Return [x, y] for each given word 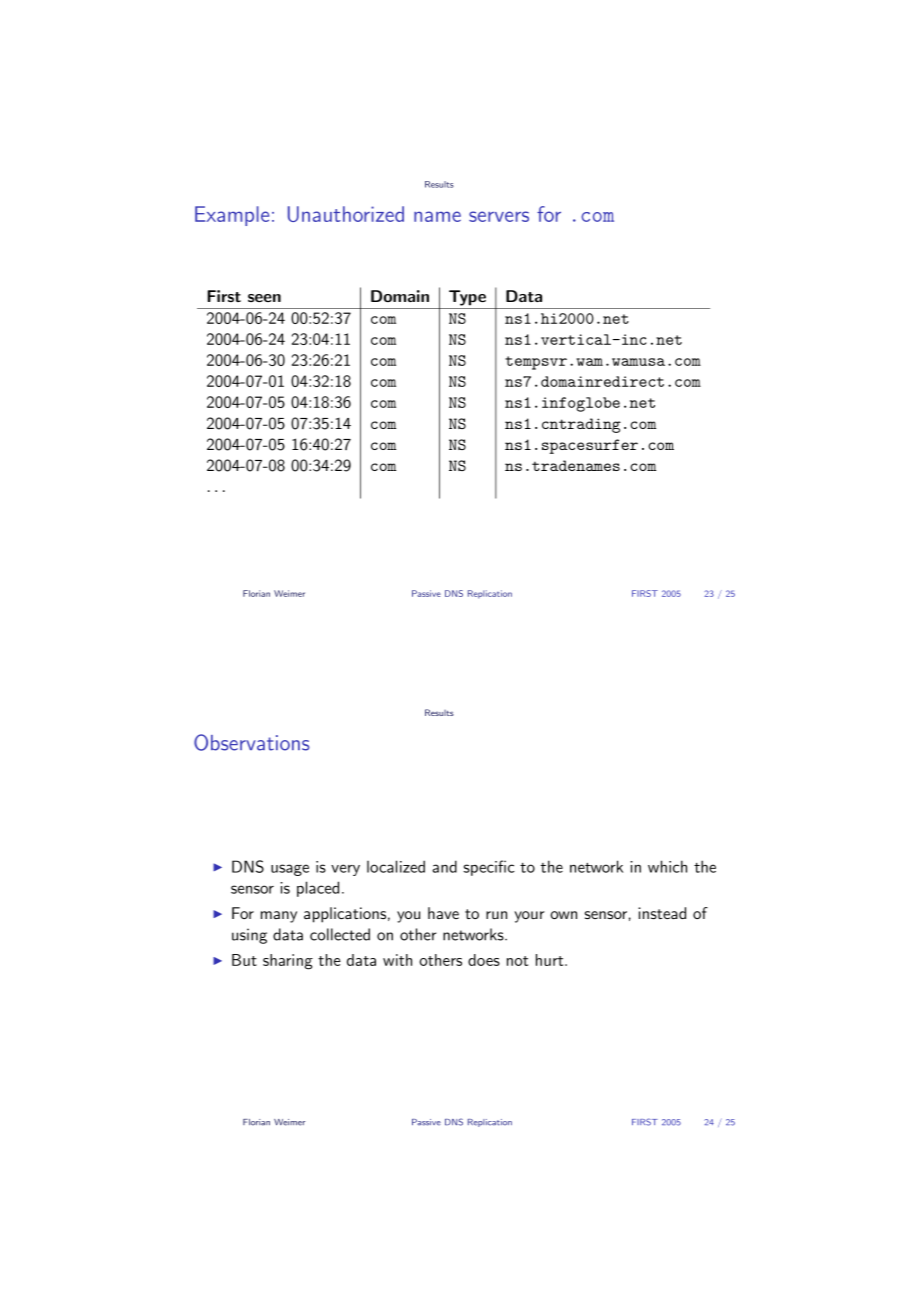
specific [489, 868]
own [563, 915]
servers [499, 216]
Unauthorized [346, 214]
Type [467, 298]
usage [290, 870]
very [345, 870]
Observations [252, 742]
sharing [288, 962]
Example [232, 216]
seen [264, 298]
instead [662, 913]
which [667, 866]
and [444, 866]
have [443, 913]
